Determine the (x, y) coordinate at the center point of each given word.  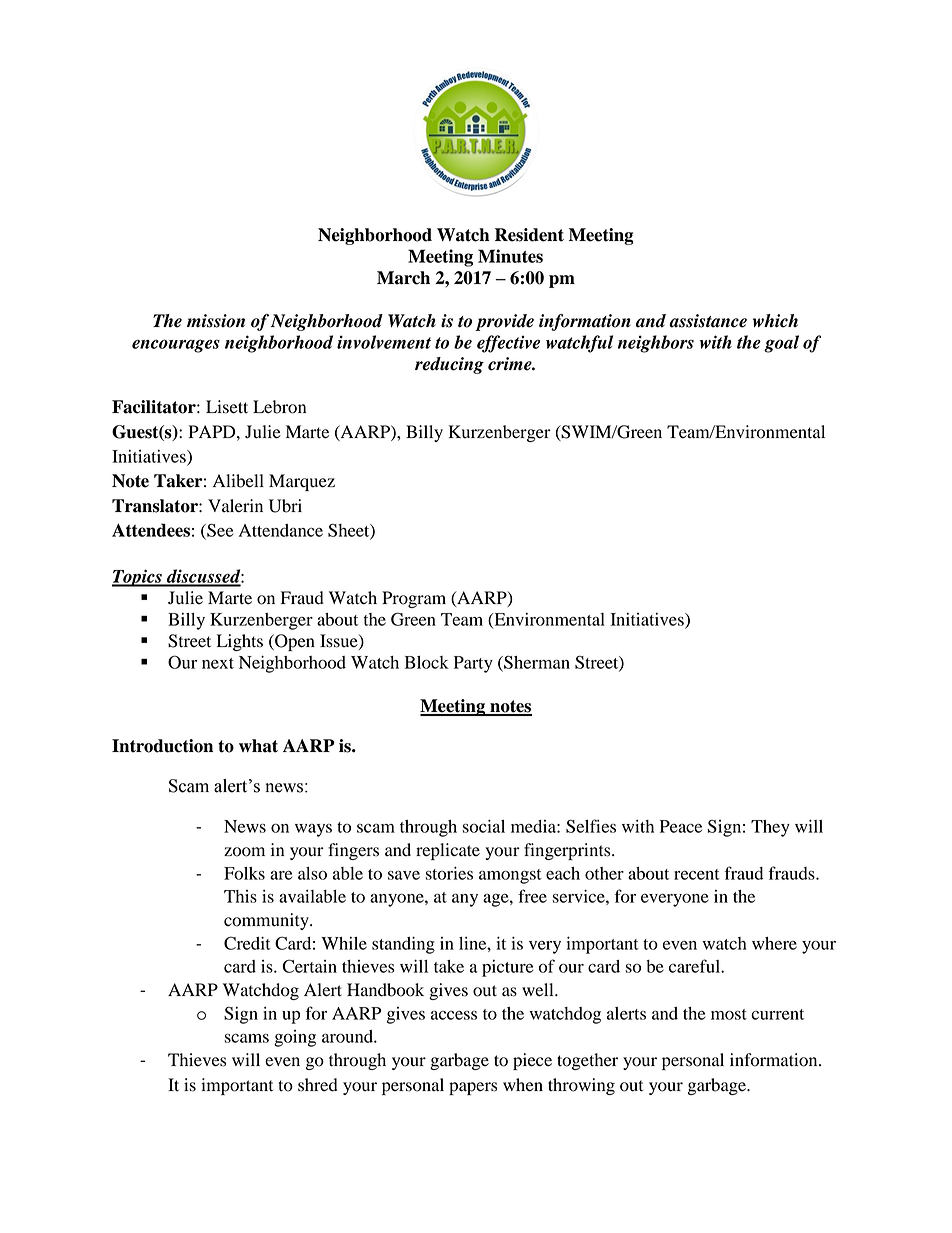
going (295, 1038)
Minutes (510, 256)
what (258, 746)
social (483, 826)
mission (216, 321)
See (219, 531)
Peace (681, 826)
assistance (708, 321)
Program (414, 599)
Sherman (536, 663)
